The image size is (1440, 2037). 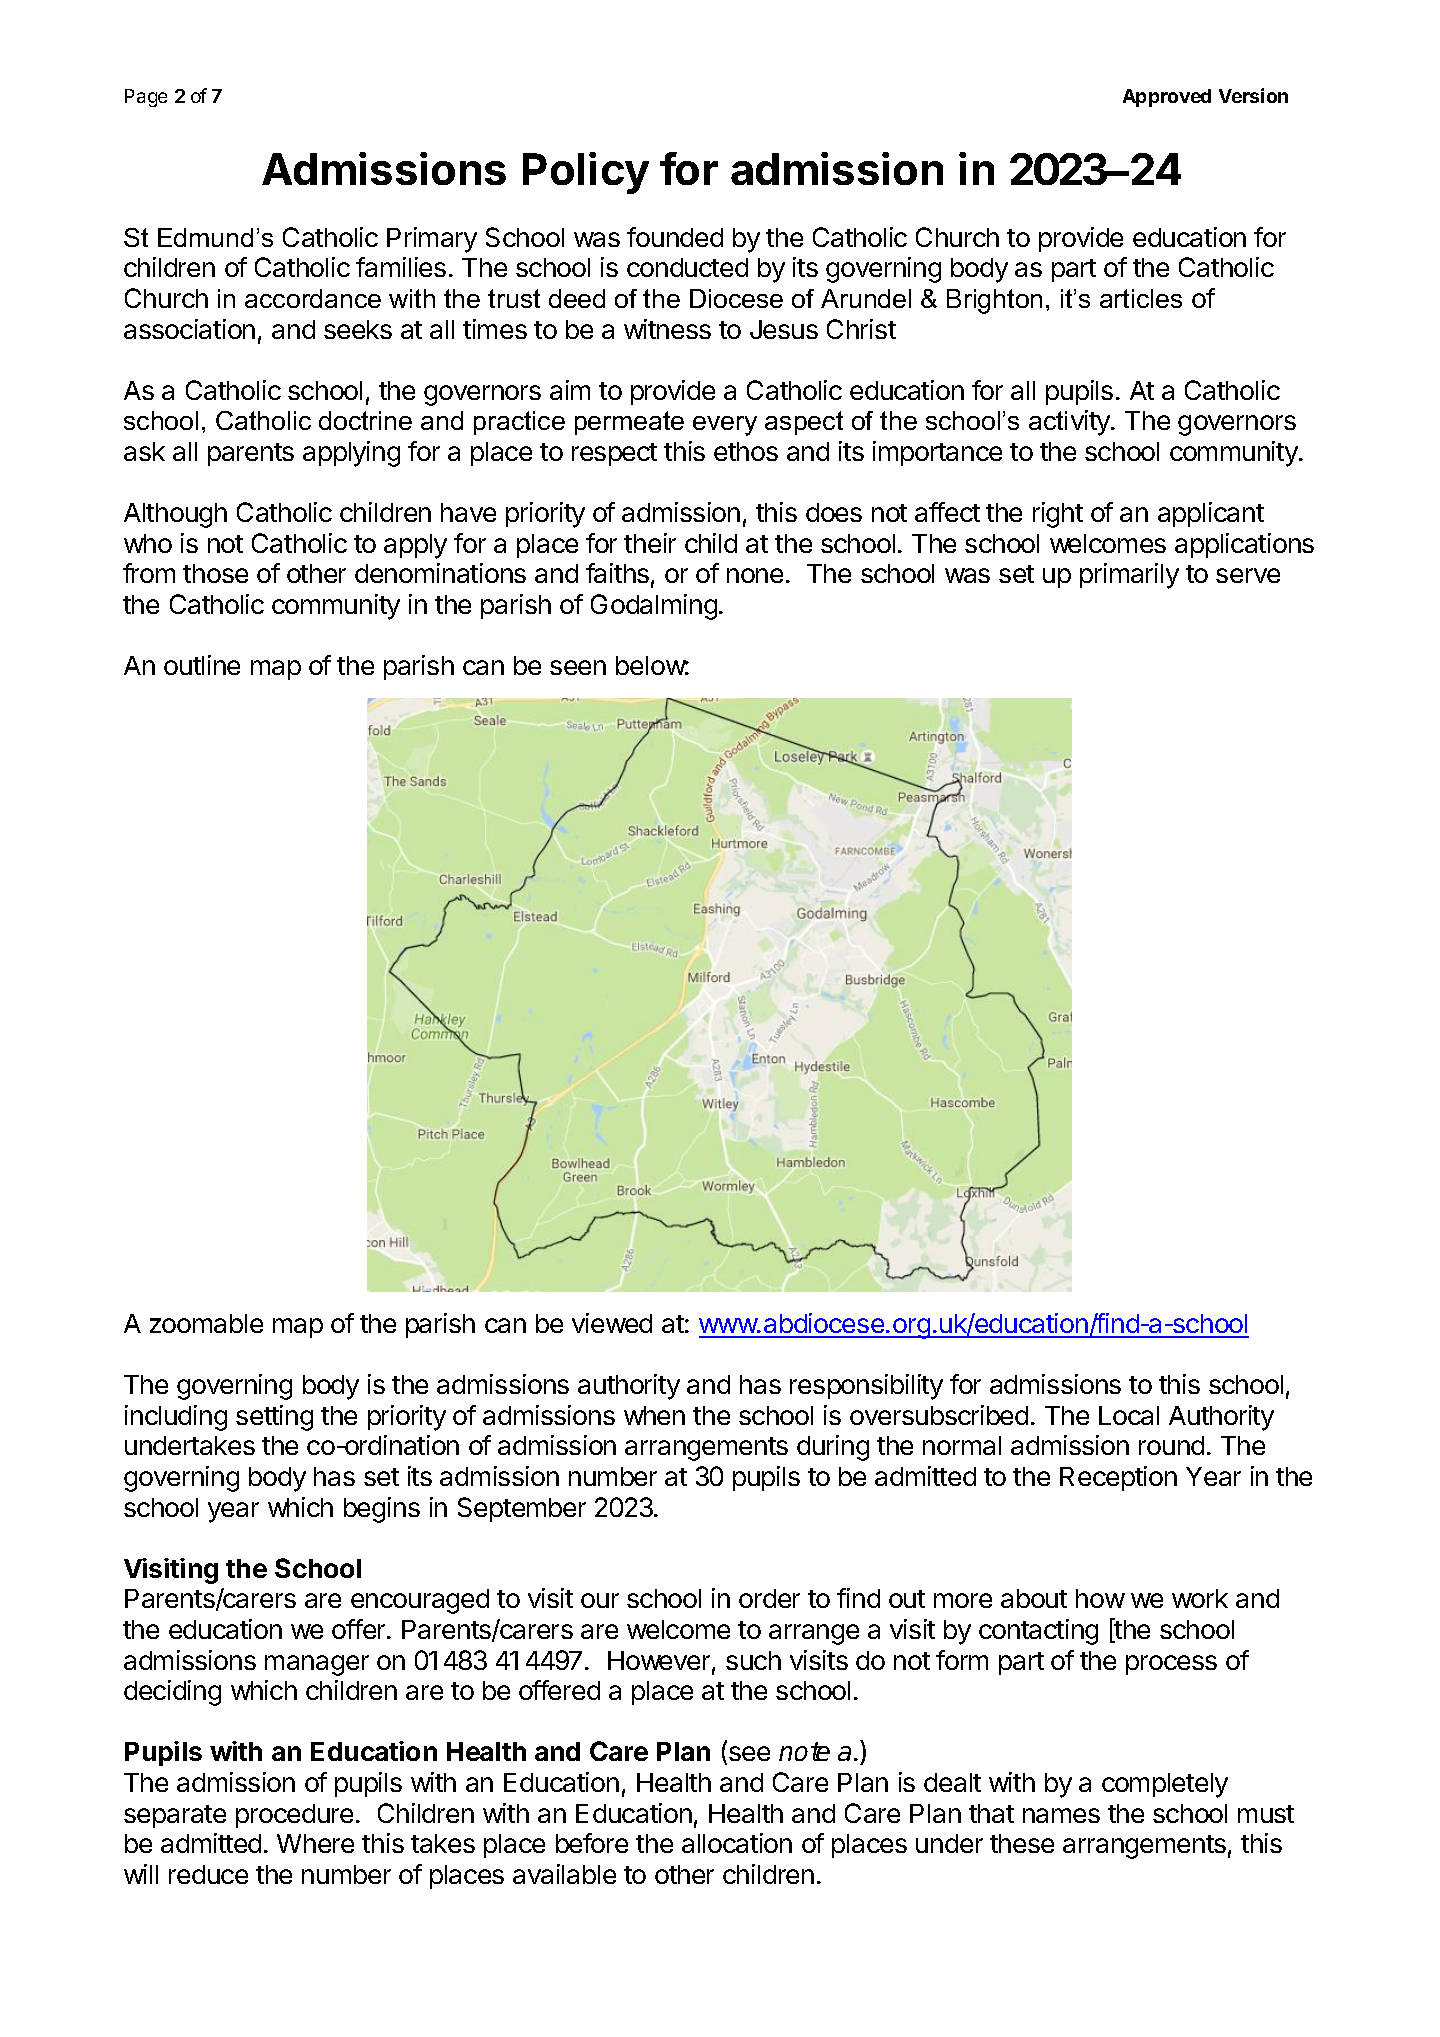 I want to click on outline, so click(x=202, y=665).
